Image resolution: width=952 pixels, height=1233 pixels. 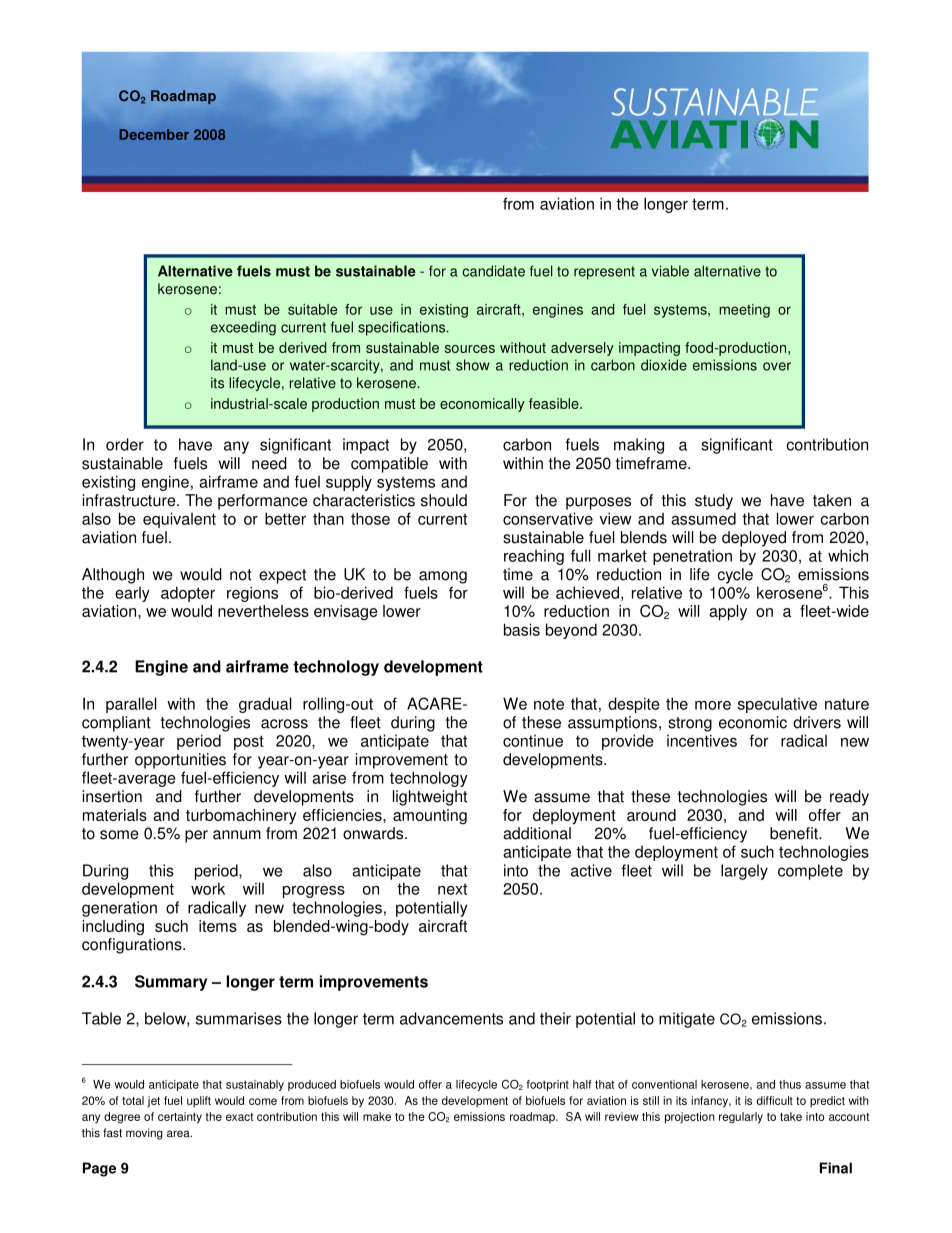 I want to click on adopter, so click(x=188, y=594).
